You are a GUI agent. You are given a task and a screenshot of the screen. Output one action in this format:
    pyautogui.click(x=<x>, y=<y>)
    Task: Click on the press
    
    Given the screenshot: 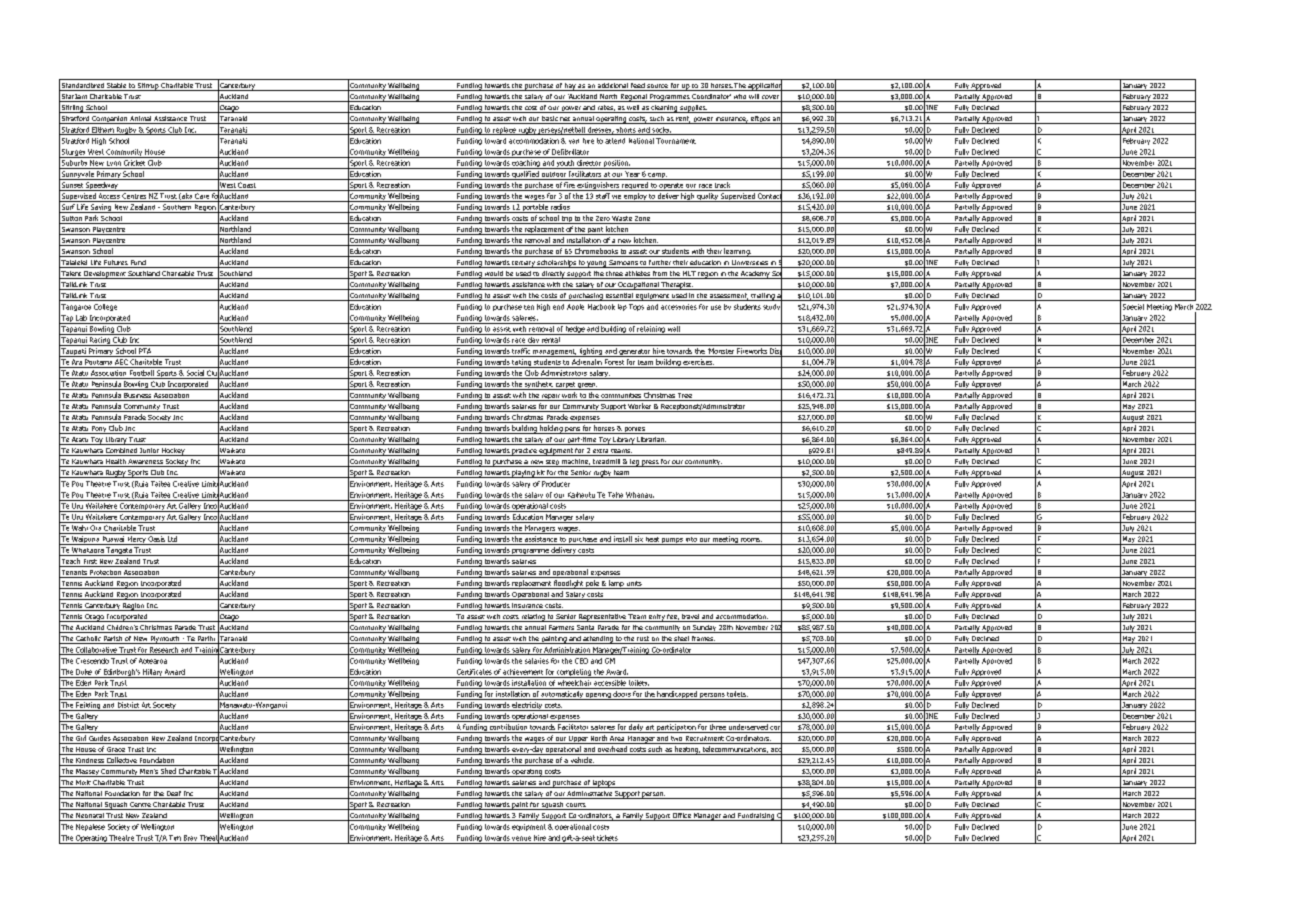 What is the action you would take?
    pyautogui.click(x=650, y=463)
